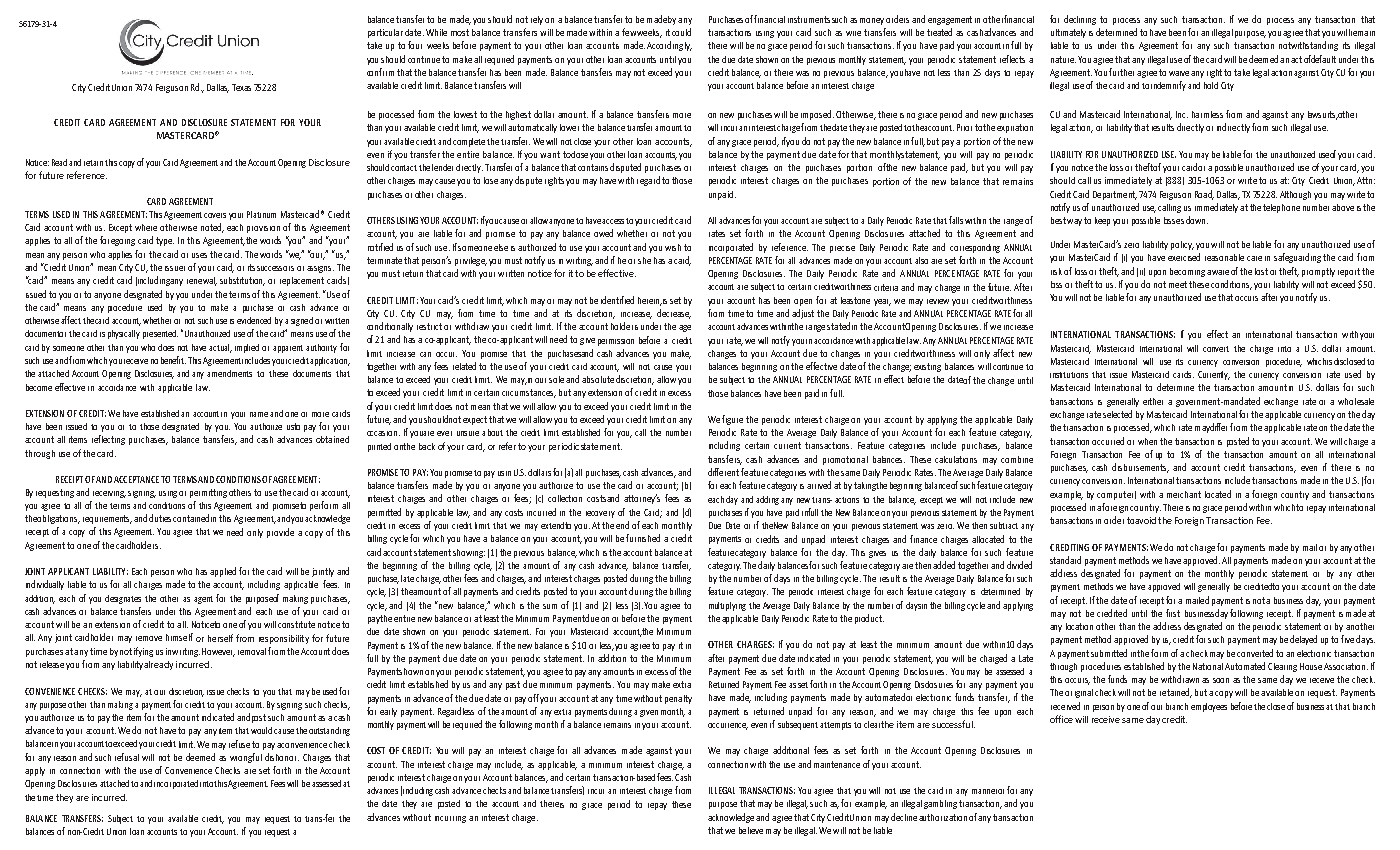 This document has height=850, width=1400. I want to click on figure, so click(732, 420).
